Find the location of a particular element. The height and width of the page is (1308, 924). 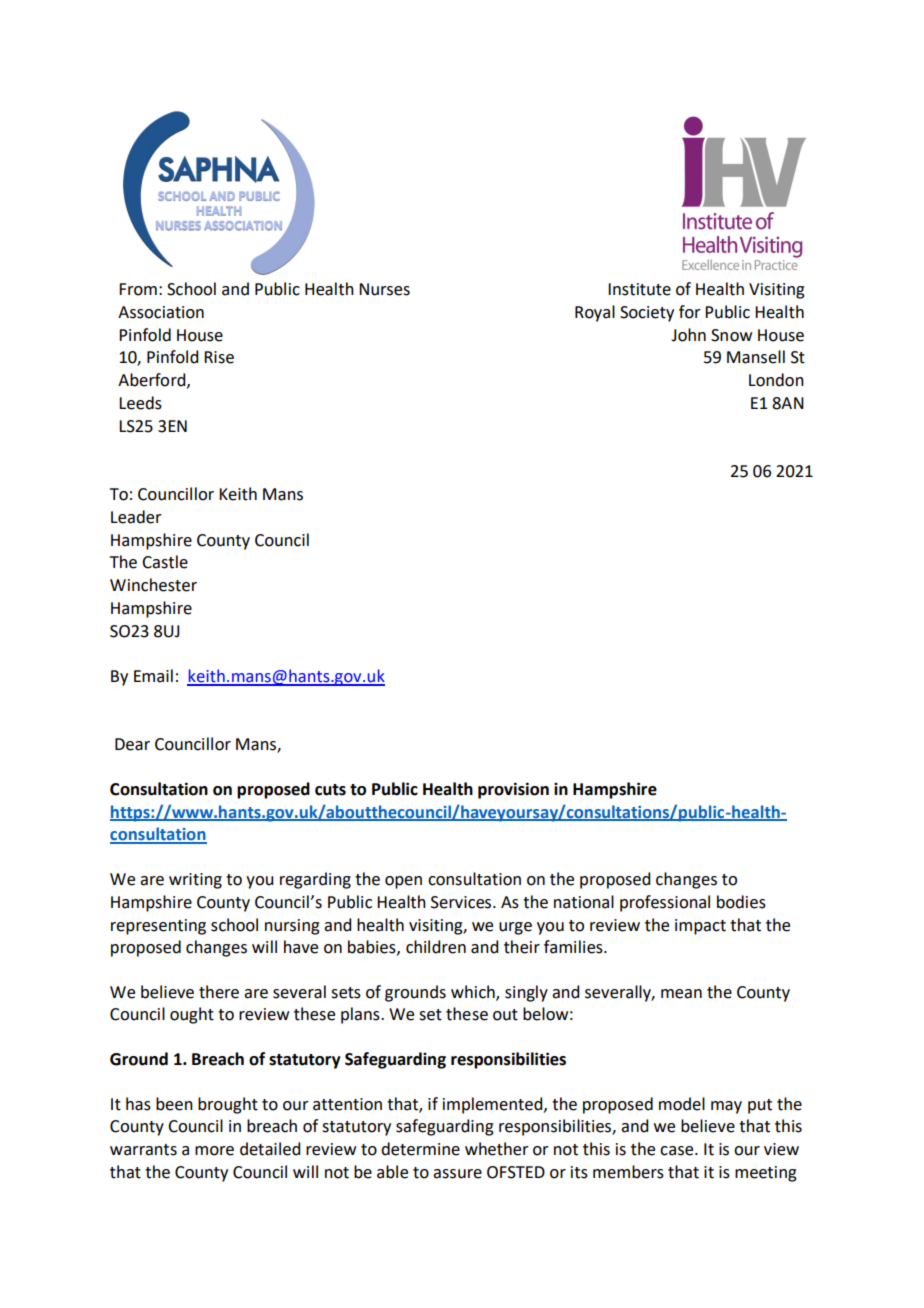

more is located at coordinates (214, 1151).
